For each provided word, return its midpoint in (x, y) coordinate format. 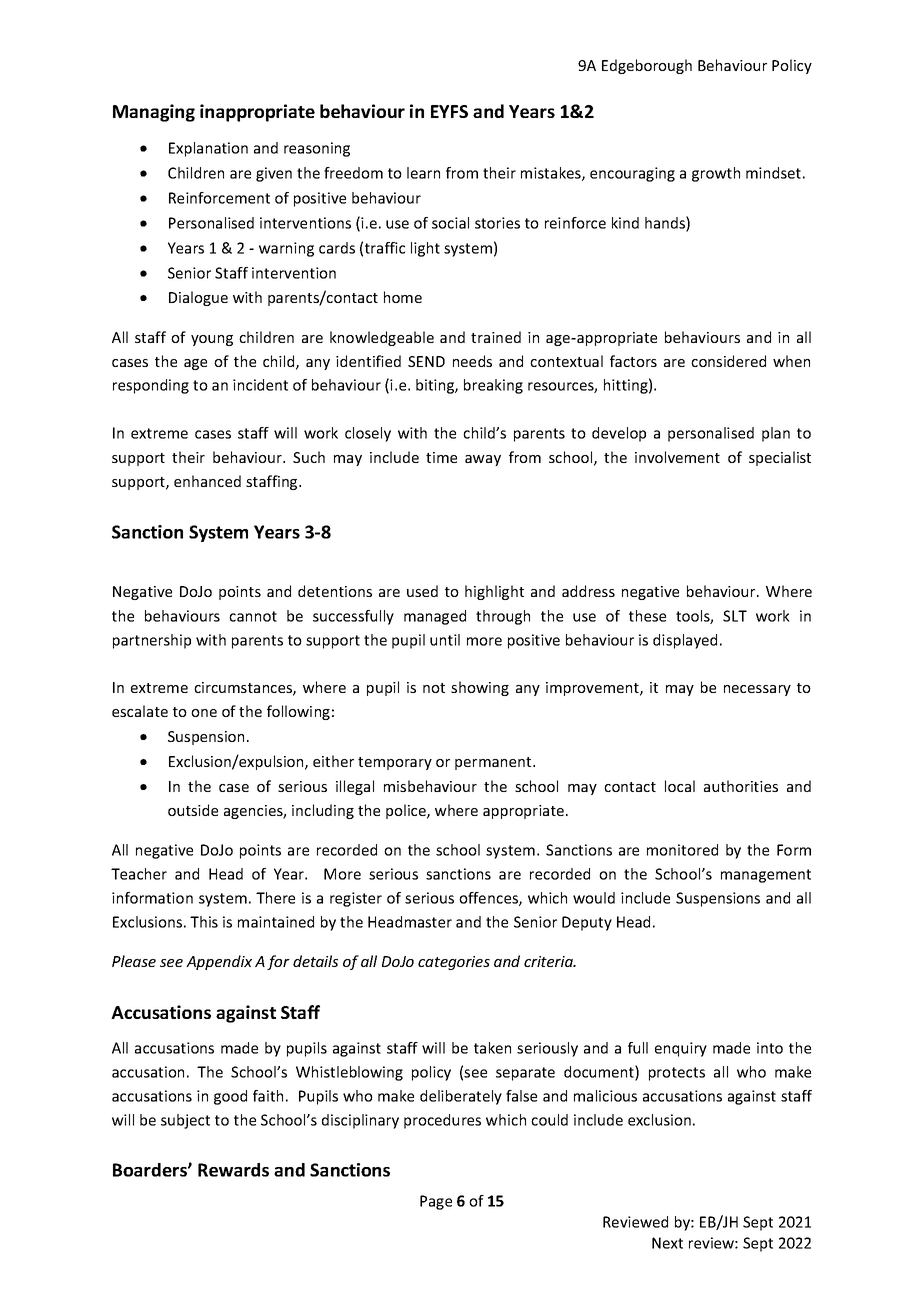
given (274, 174)
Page (436, 1202)
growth (716, 174)
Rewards (233, 1170)
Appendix (219, 962)
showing (480, 688)
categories (454, 963)
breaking (493, 386)
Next (667, 1243)
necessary (757, 690)
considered (728, 361)
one (204, 713)
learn (423, 173)
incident (260, 385)
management (766, 876)
